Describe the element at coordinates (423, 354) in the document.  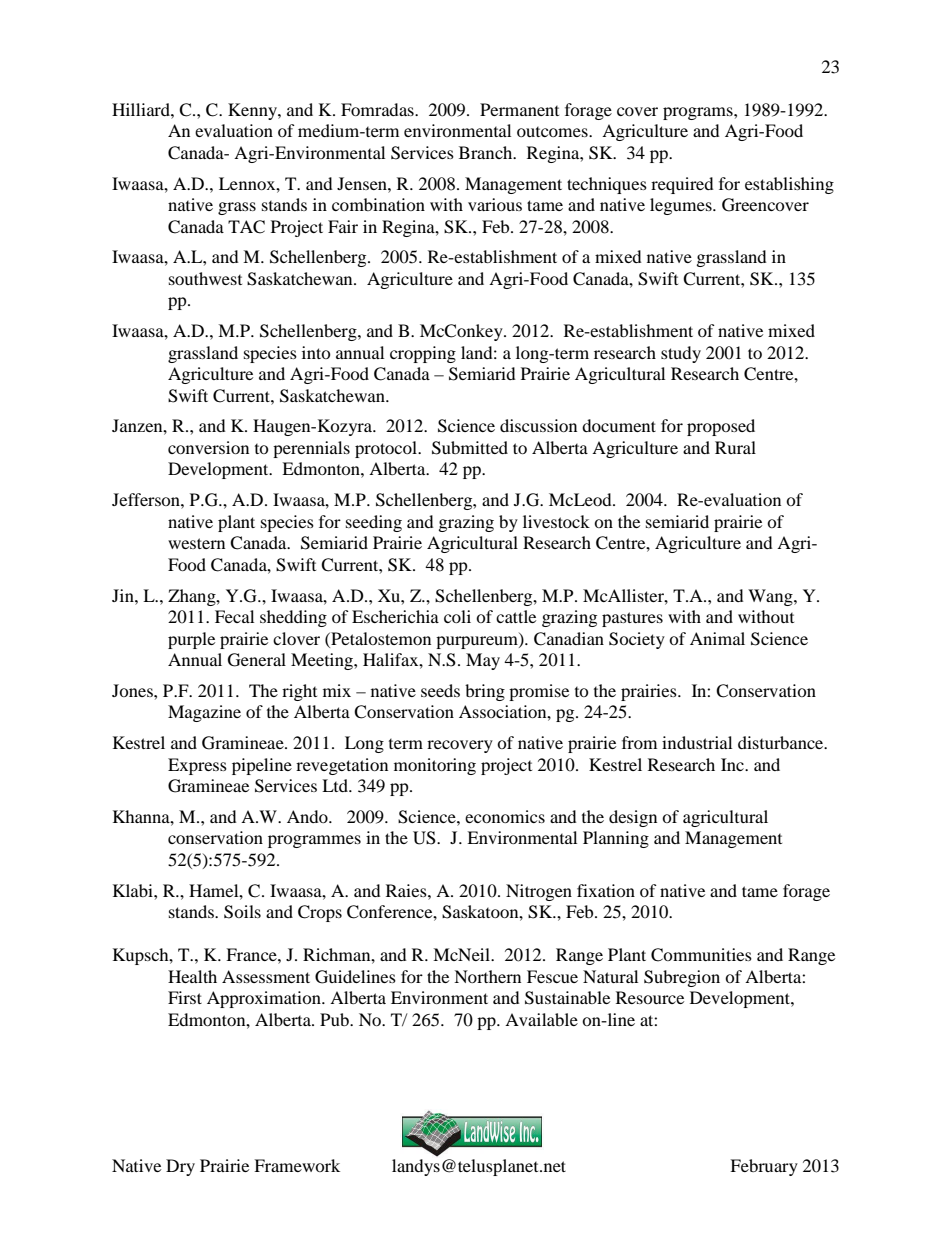
I see `cropping` at that location.
